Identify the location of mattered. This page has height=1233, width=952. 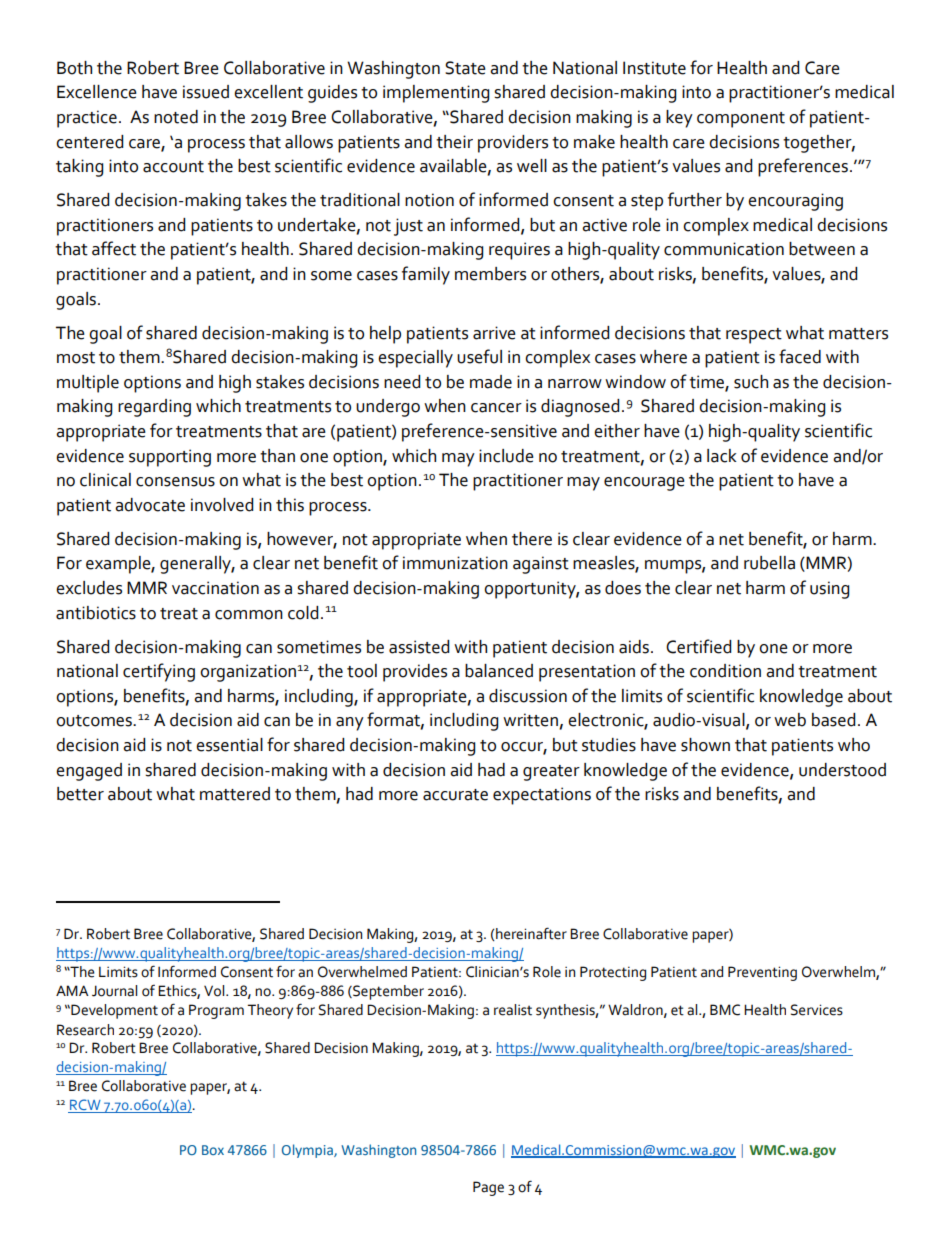
(235, 794).
